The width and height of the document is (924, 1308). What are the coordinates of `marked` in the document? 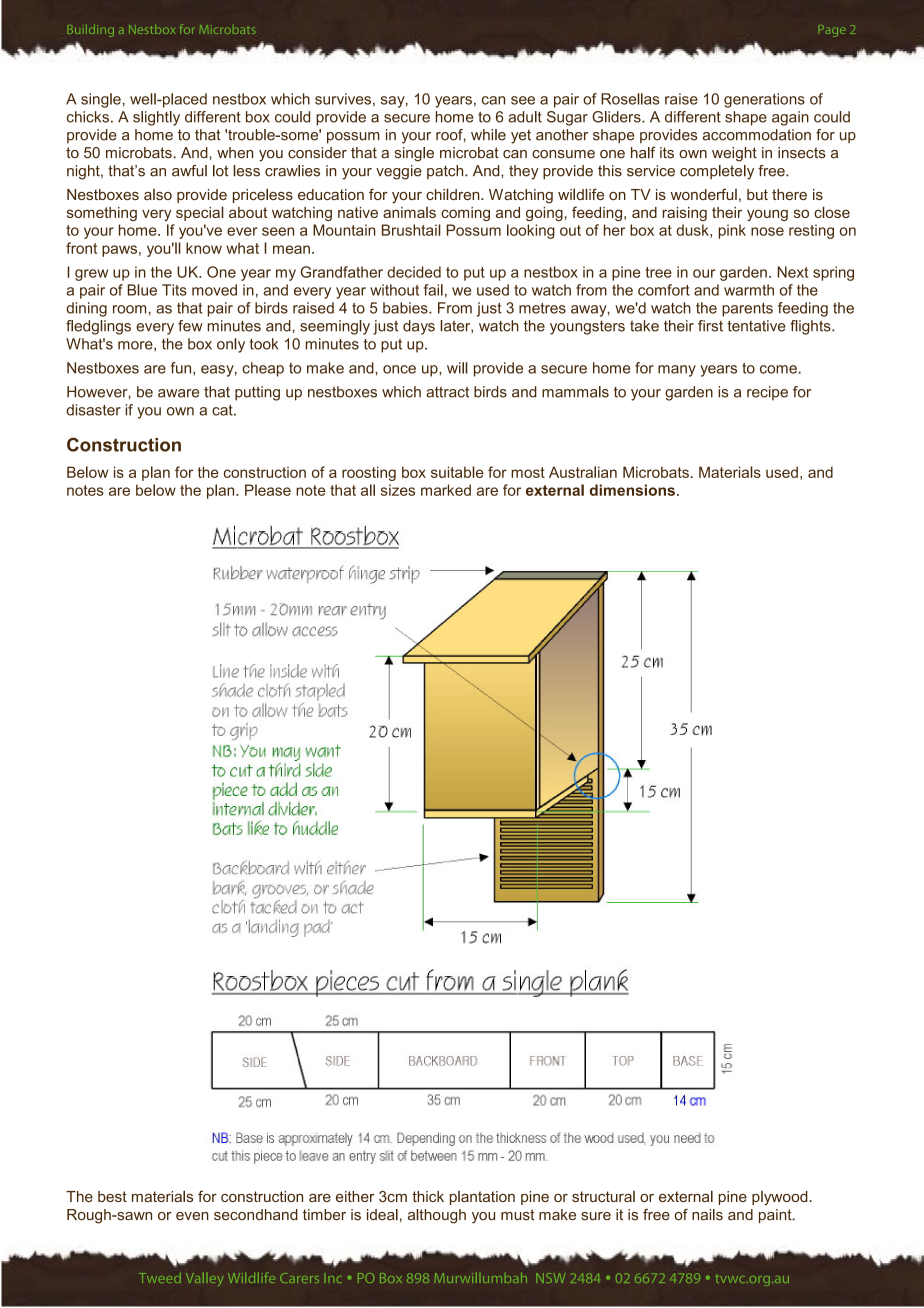 It's located at (446, 490).
